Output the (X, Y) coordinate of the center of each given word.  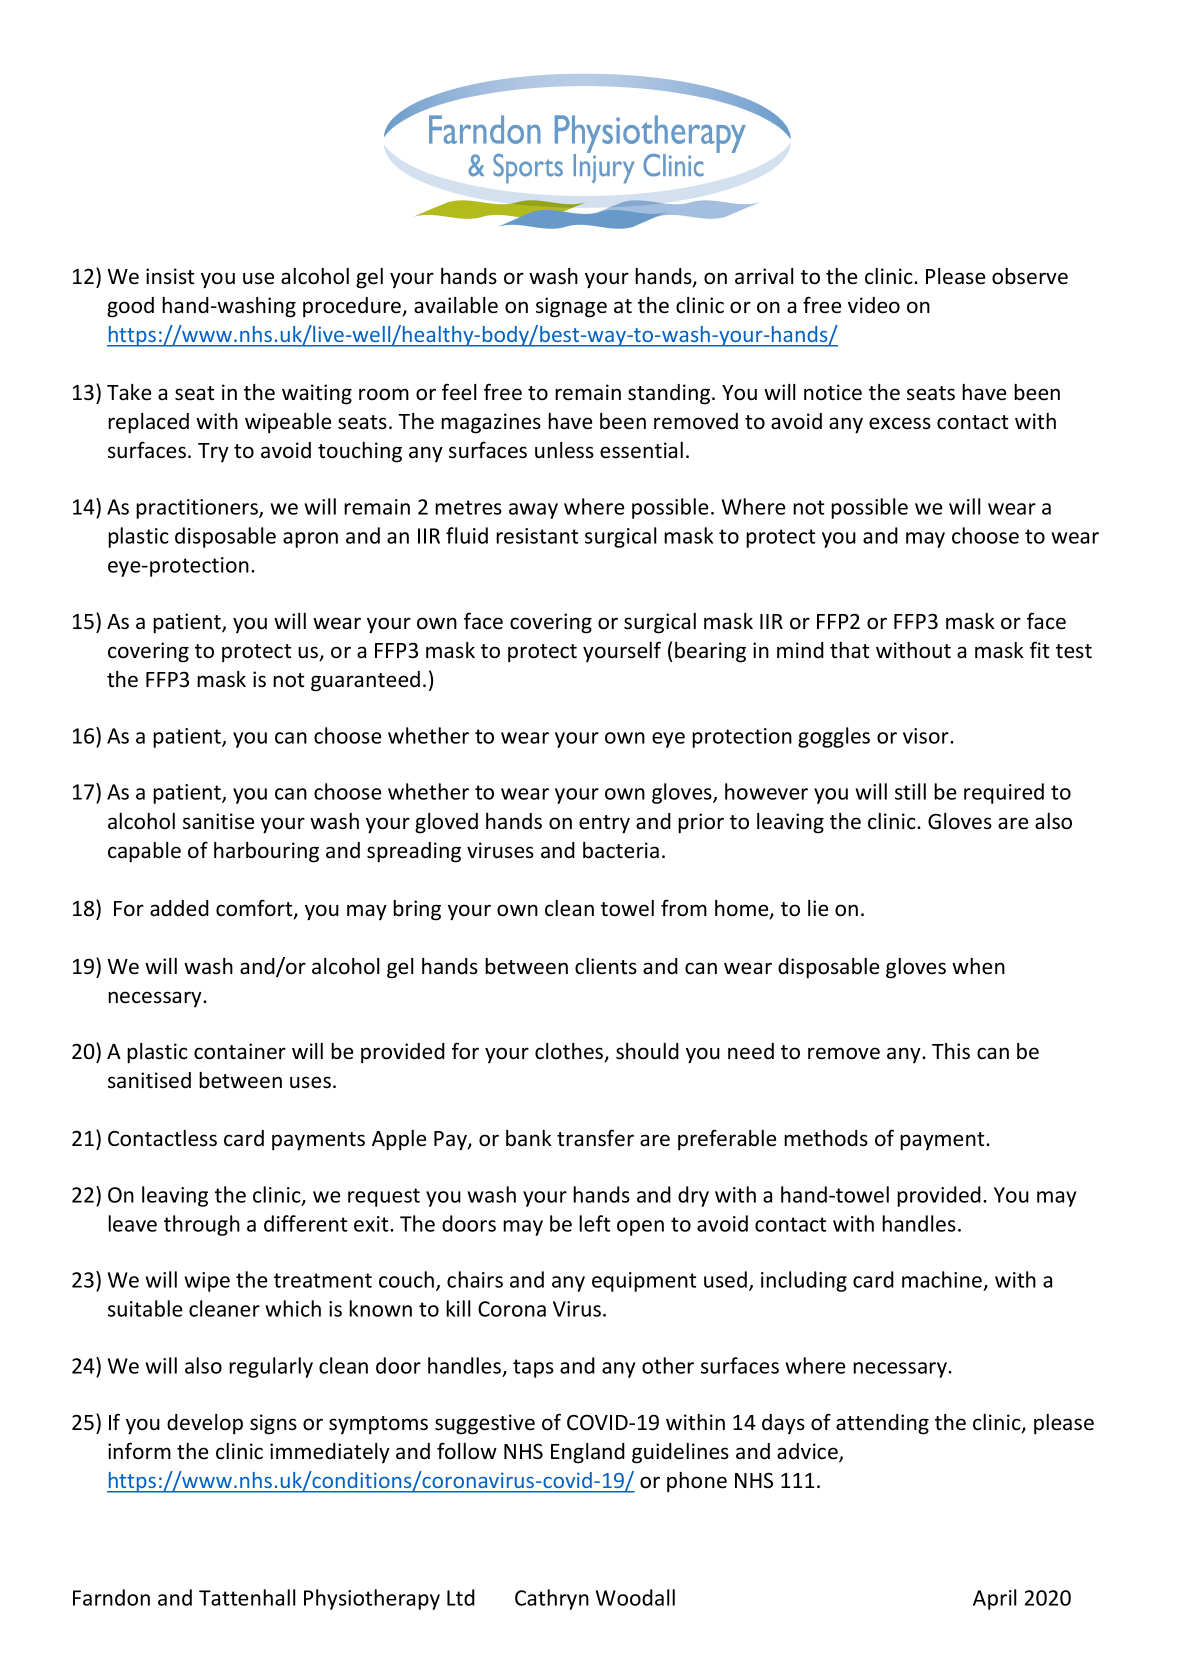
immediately (330, 1453)
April (995, 1599)
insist (170, 276)
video (874, 305)
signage (571, 307)
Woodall (635, 1597)
